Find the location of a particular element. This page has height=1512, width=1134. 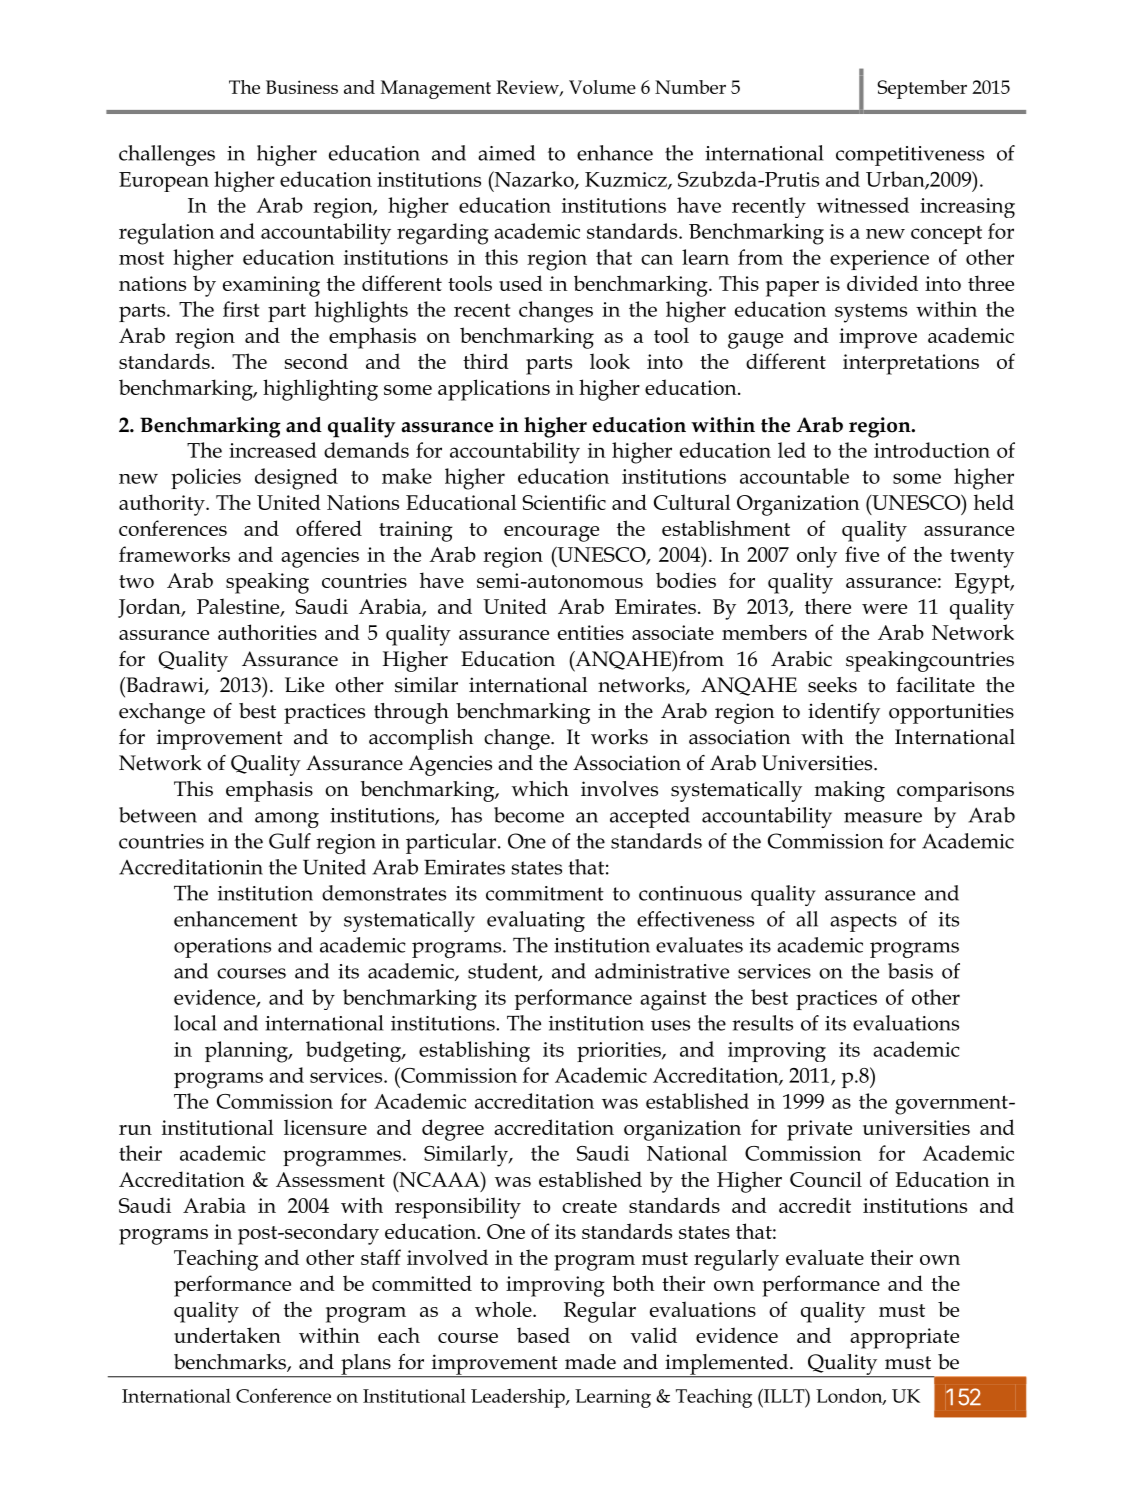

encourage is located at coordinates (551, 534).
